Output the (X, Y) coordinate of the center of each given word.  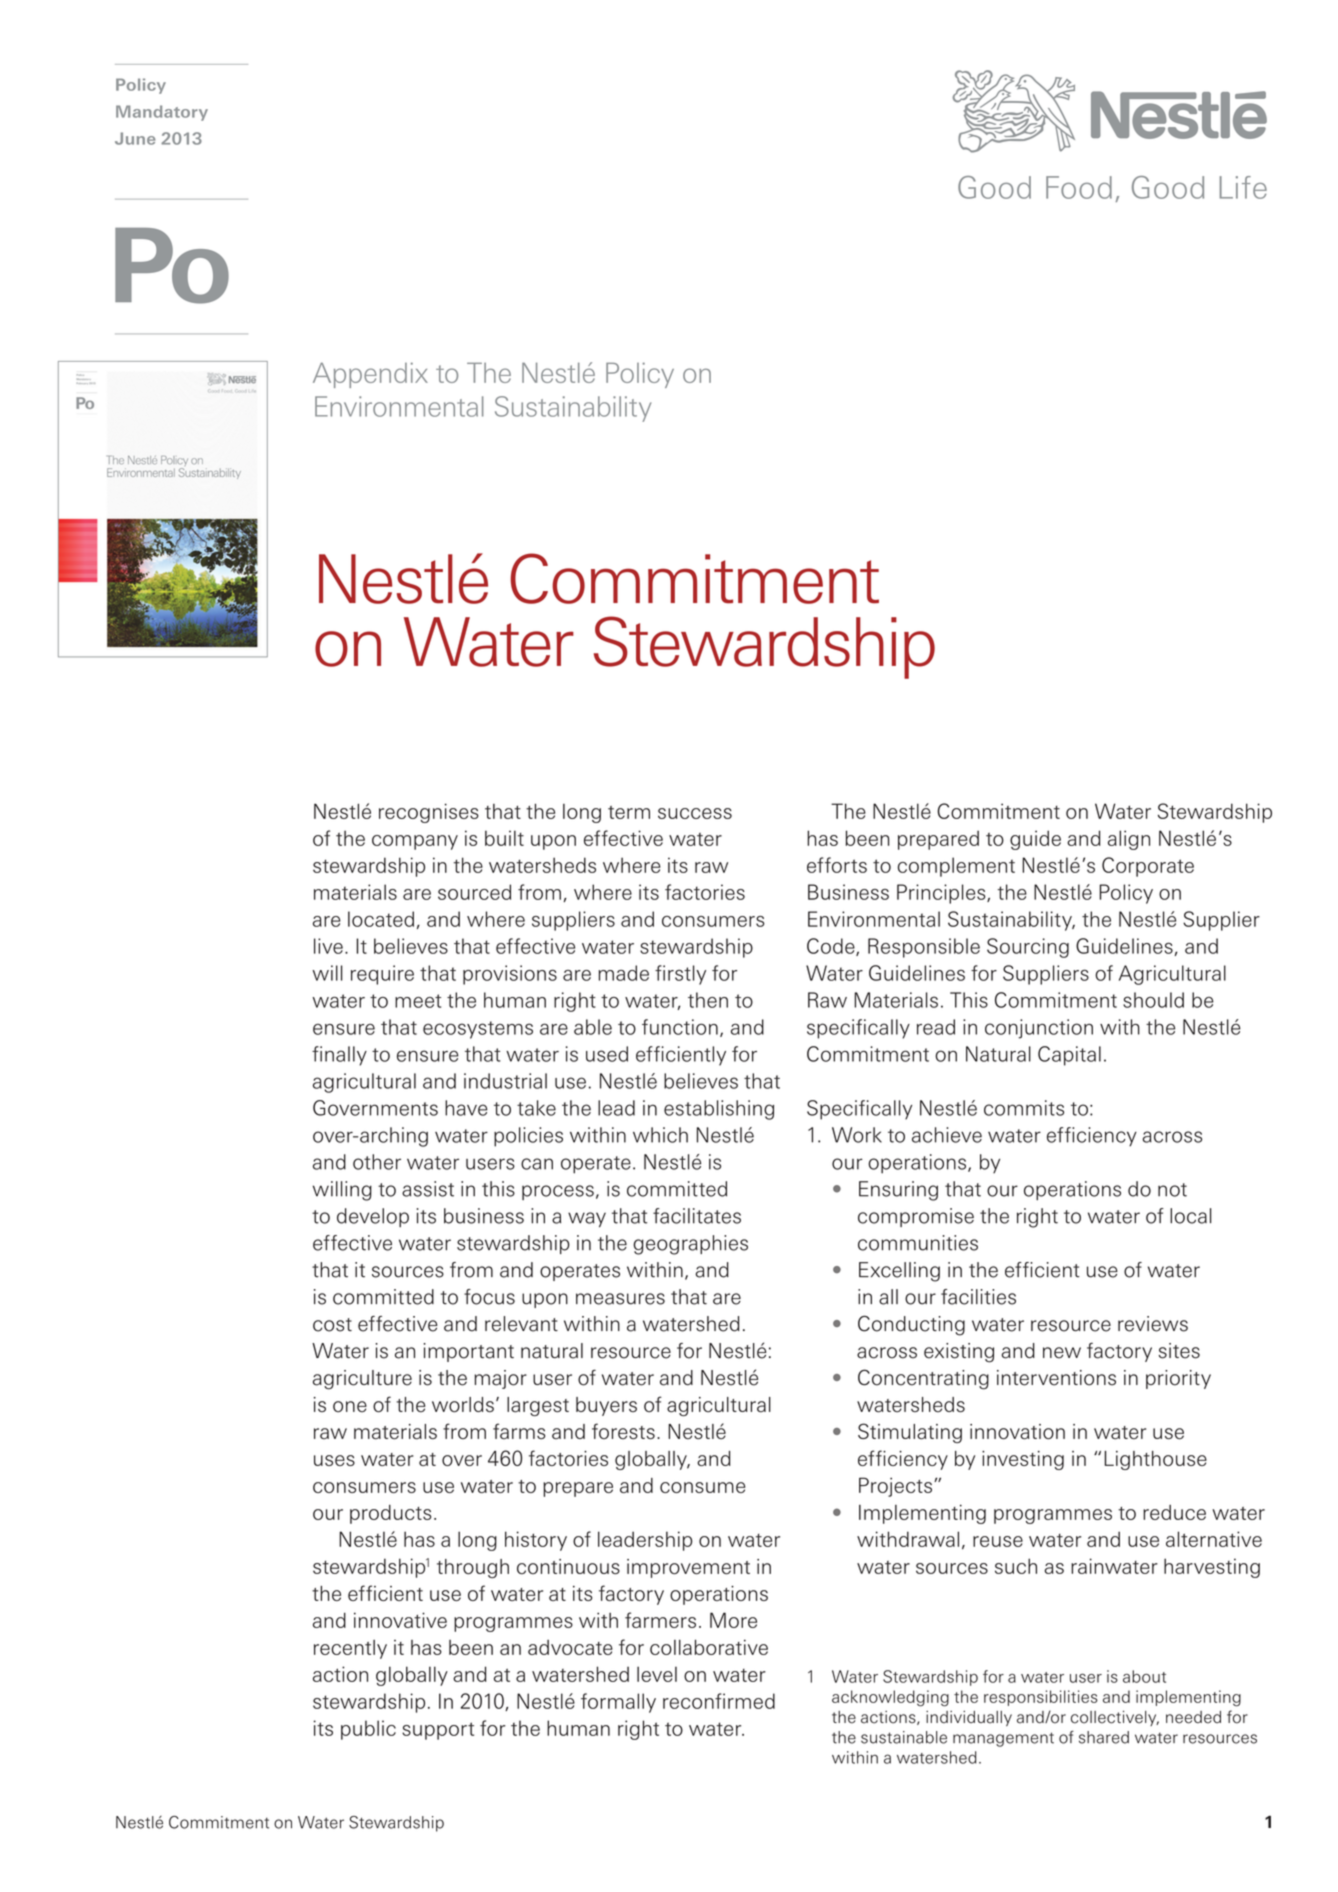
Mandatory (162, 113)
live (328, 946)
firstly (680, 975)
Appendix (370, 375)
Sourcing (1028, 948)
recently (350, 1649)
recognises (429, 813)
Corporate (1148, 867)
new (1062, 1353)
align (1129, 840)
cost (332, 1325)
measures (620, 1299)
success (695, 813)
